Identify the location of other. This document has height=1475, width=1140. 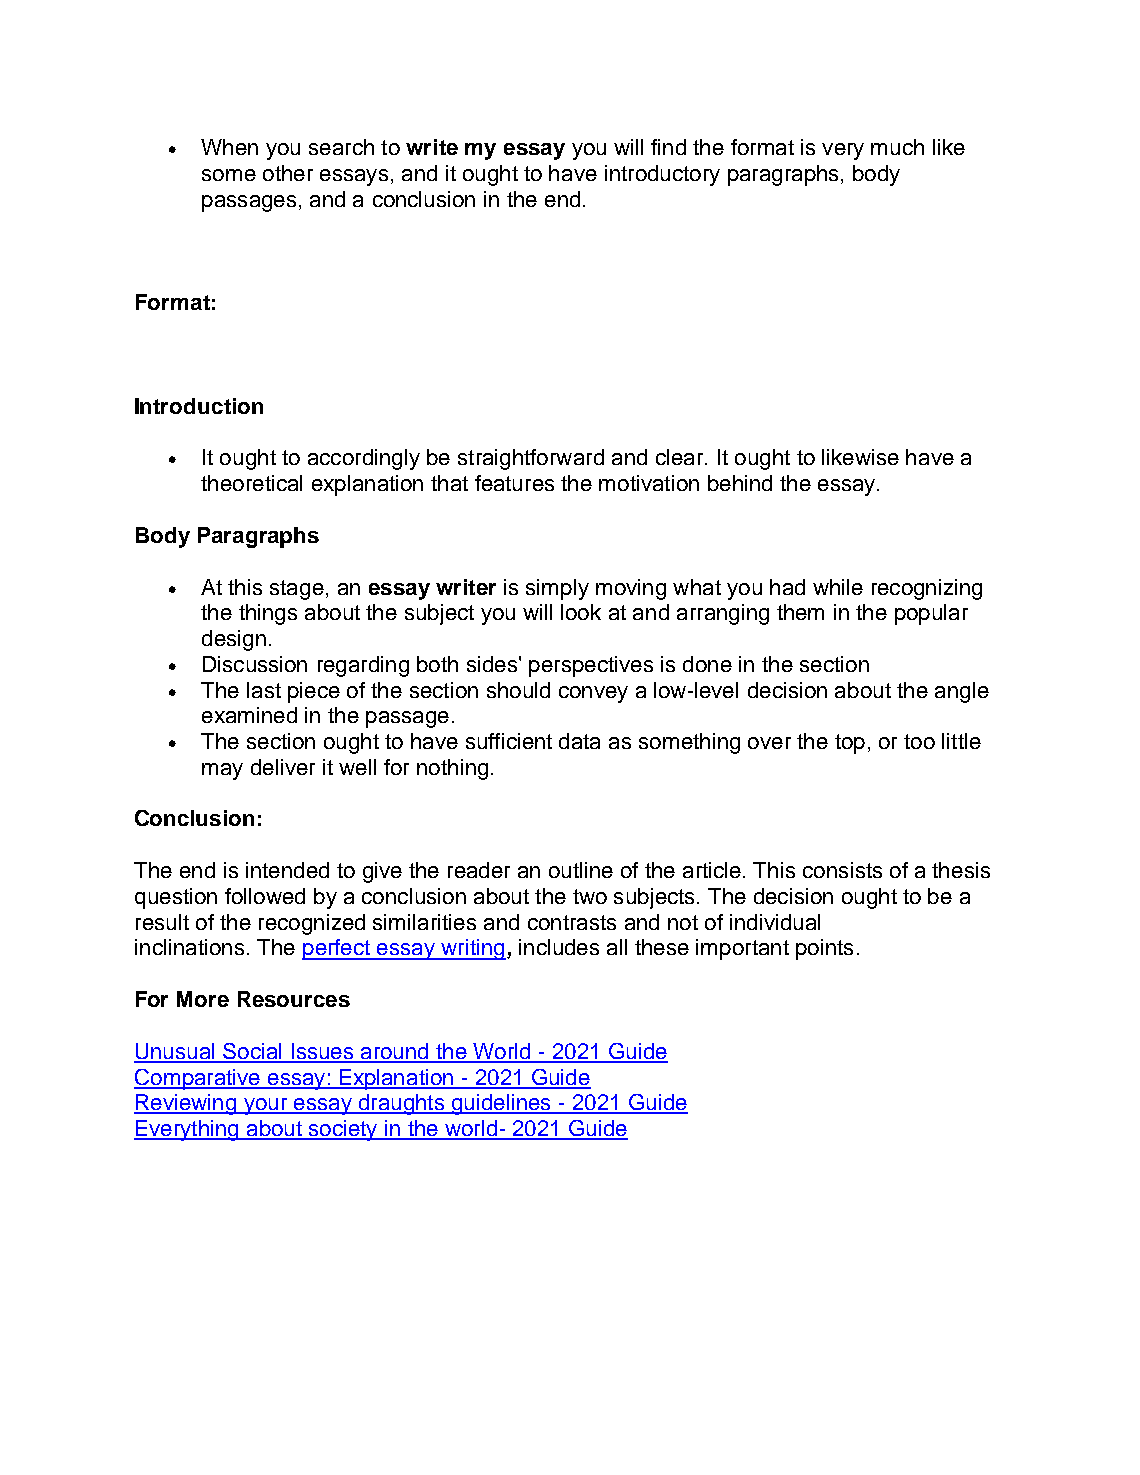
(288, 173).
